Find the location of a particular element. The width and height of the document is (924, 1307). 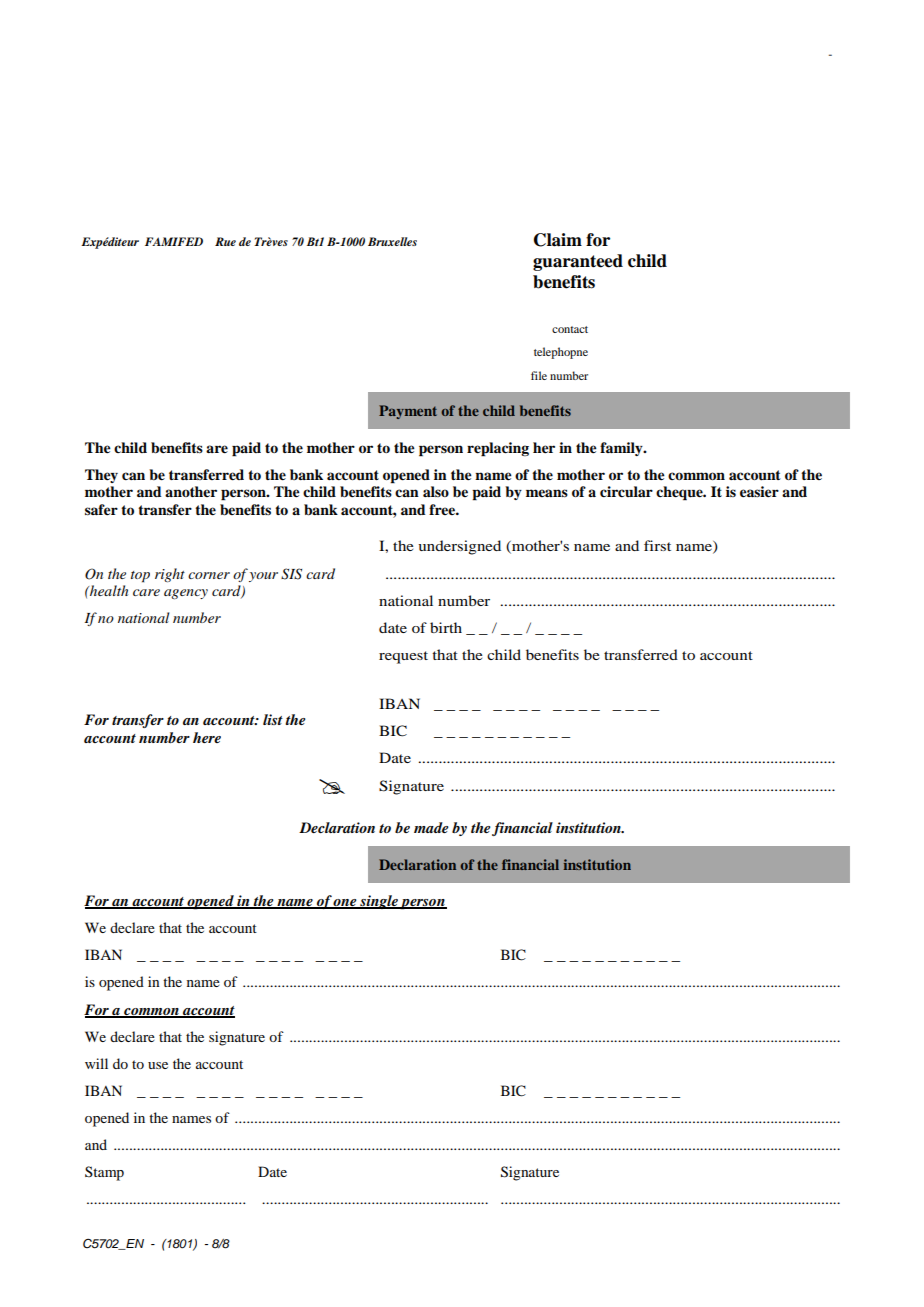

guaranteed is located at coordinates (578, 262).
